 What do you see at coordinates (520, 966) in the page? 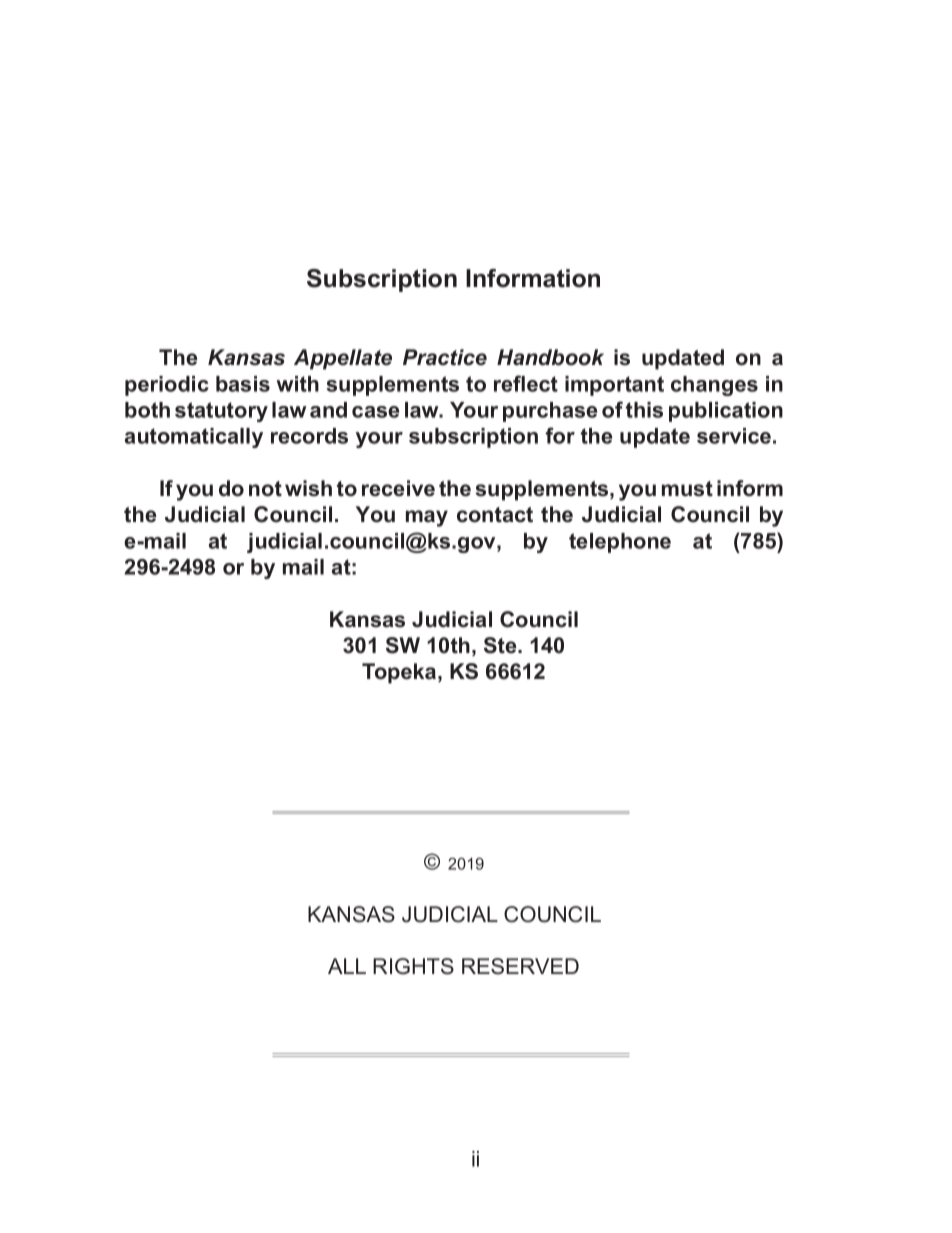
I see `RESERVED` at bounding box center [520, 966].
